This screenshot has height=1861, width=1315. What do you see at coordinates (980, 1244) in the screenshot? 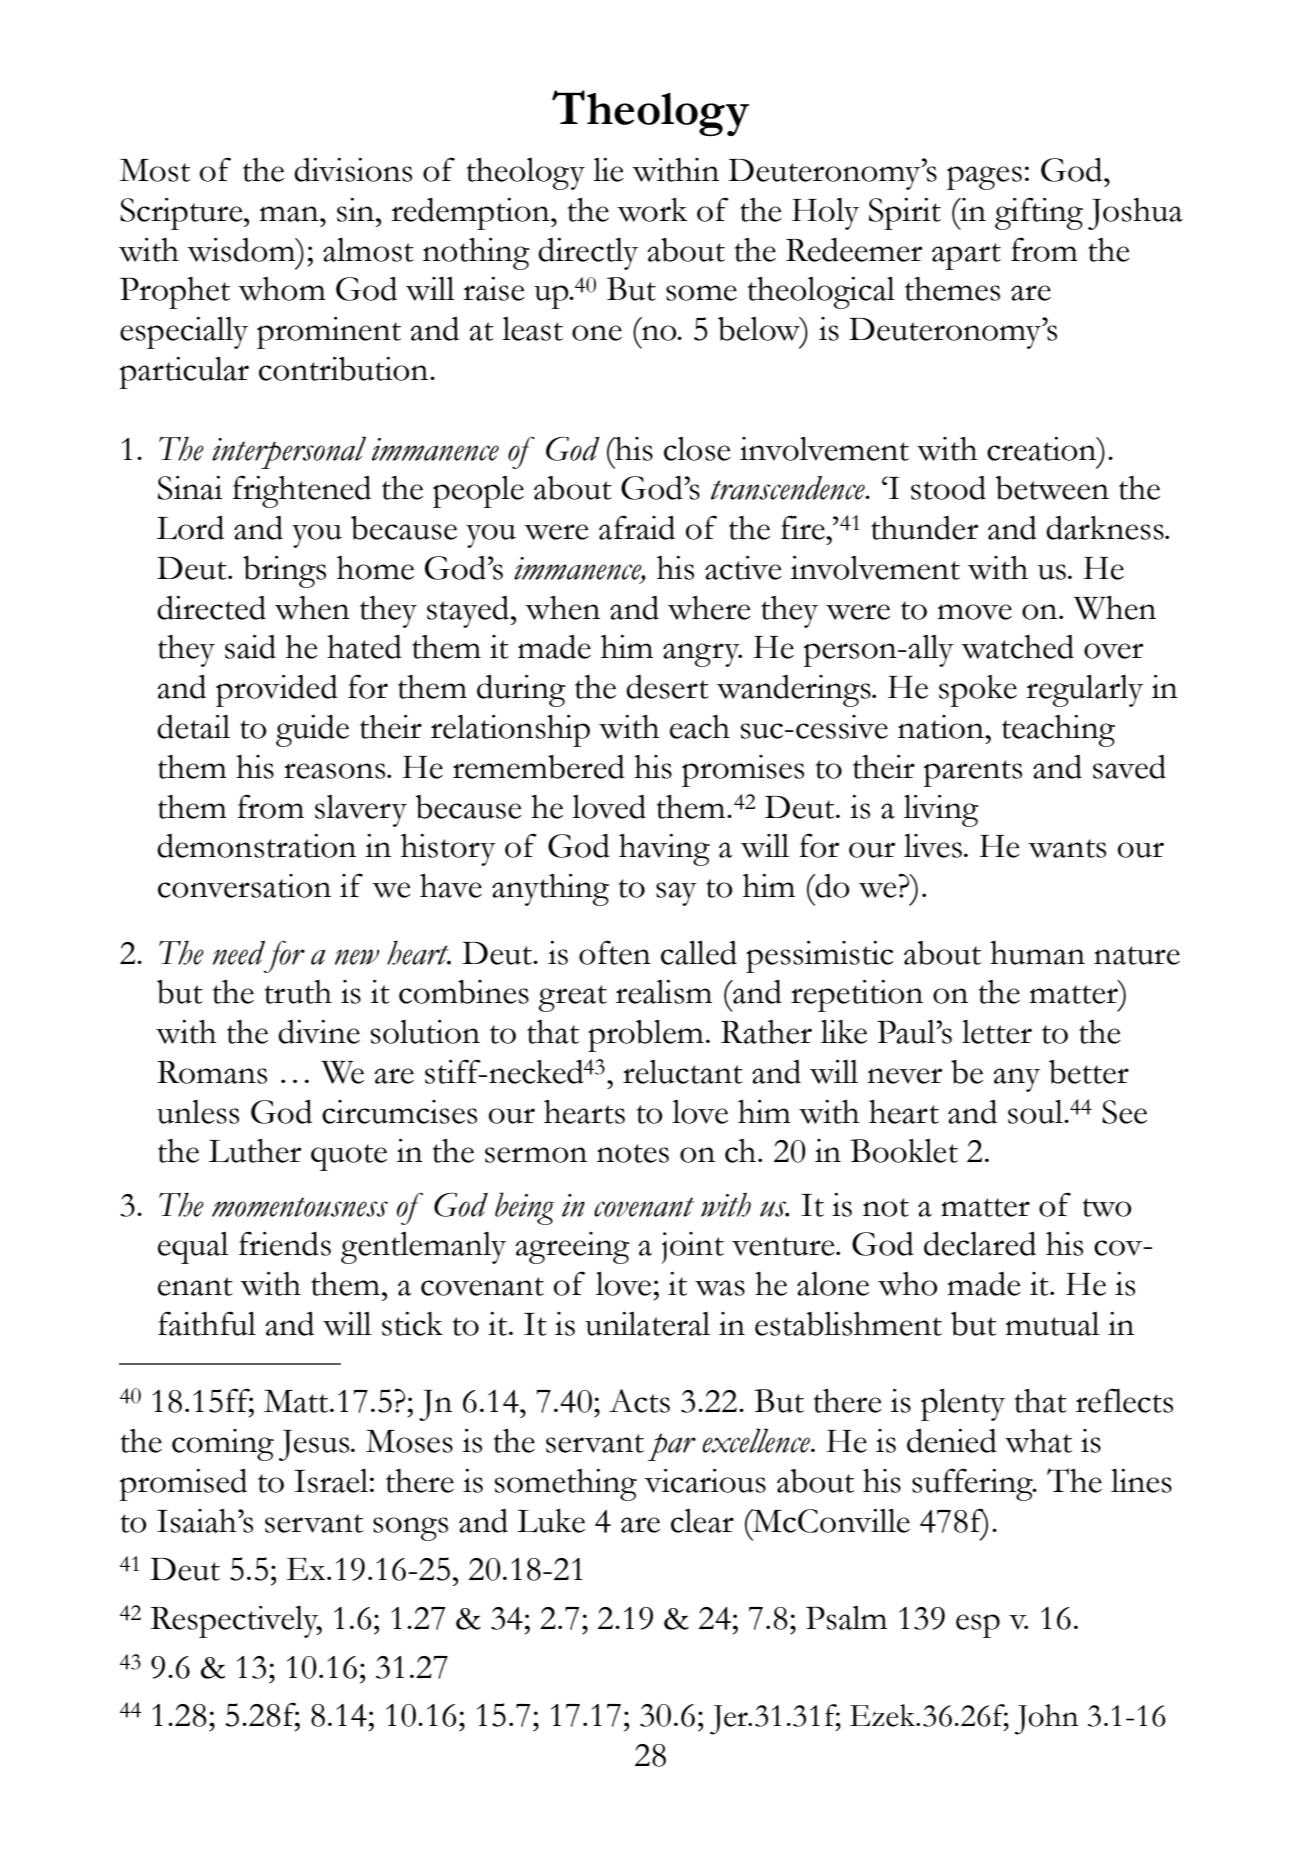
I see `declared` at bounding box center [980, 1244].
